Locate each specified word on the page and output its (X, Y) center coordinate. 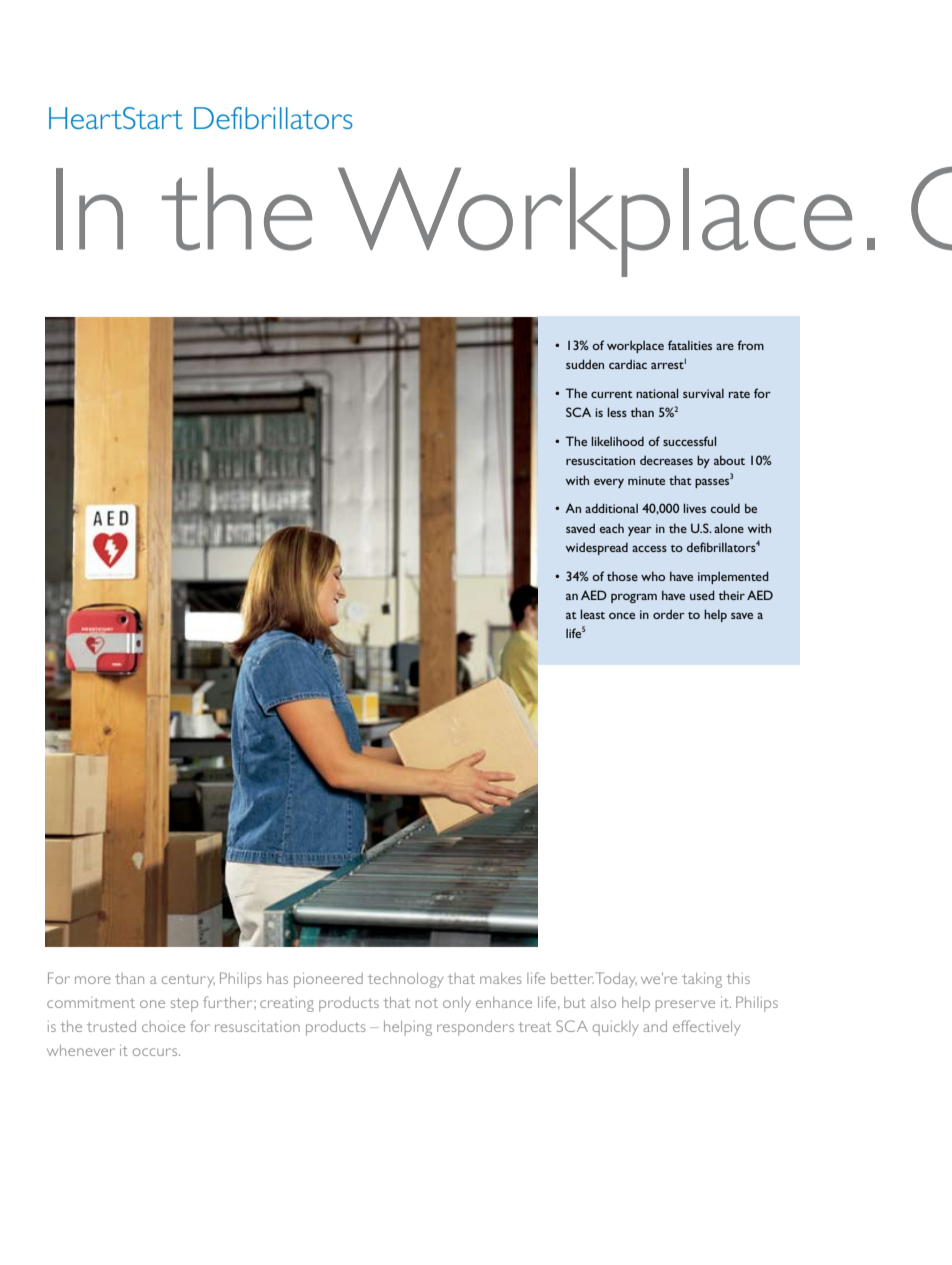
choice (163, 1026)
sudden (585, 364)
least (592, 614)
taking (702, 980)
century (188, 981)
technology (405, 980)
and (655, 1026)
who (653, 576)
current (612, 394)
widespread (597, 548)
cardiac (628, 364)
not (427, 1003)
